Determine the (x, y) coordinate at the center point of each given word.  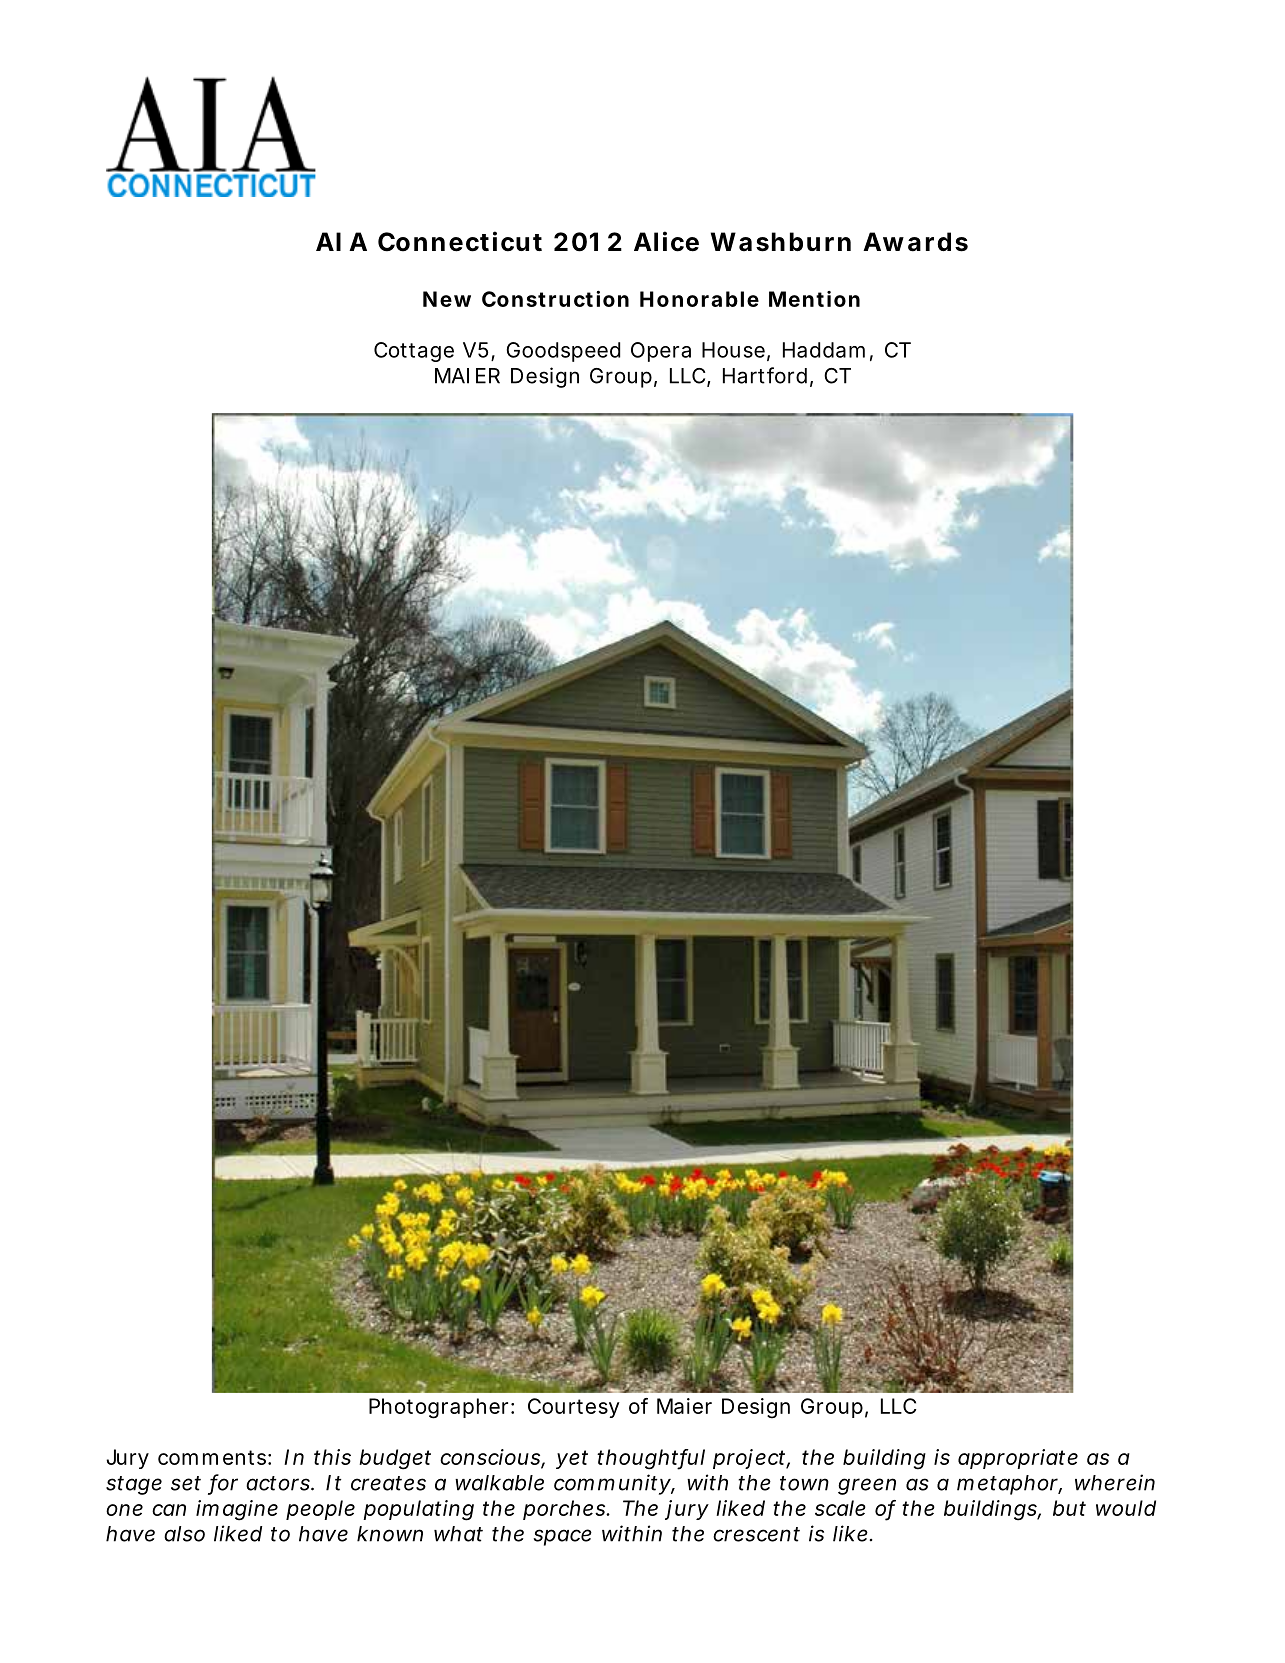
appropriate (1018, 1459)
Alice (666, 241)
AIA (341, 241)
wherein (1115, 1482)
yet (572, 1459)
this (332, 1457)
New (447, 299)
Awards (915, 242)
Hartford (765, 375)
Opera (661, 352)
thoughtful (651, 1459)
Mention (814, 299)
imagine (237, 1510)
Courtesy (574, 1408)
